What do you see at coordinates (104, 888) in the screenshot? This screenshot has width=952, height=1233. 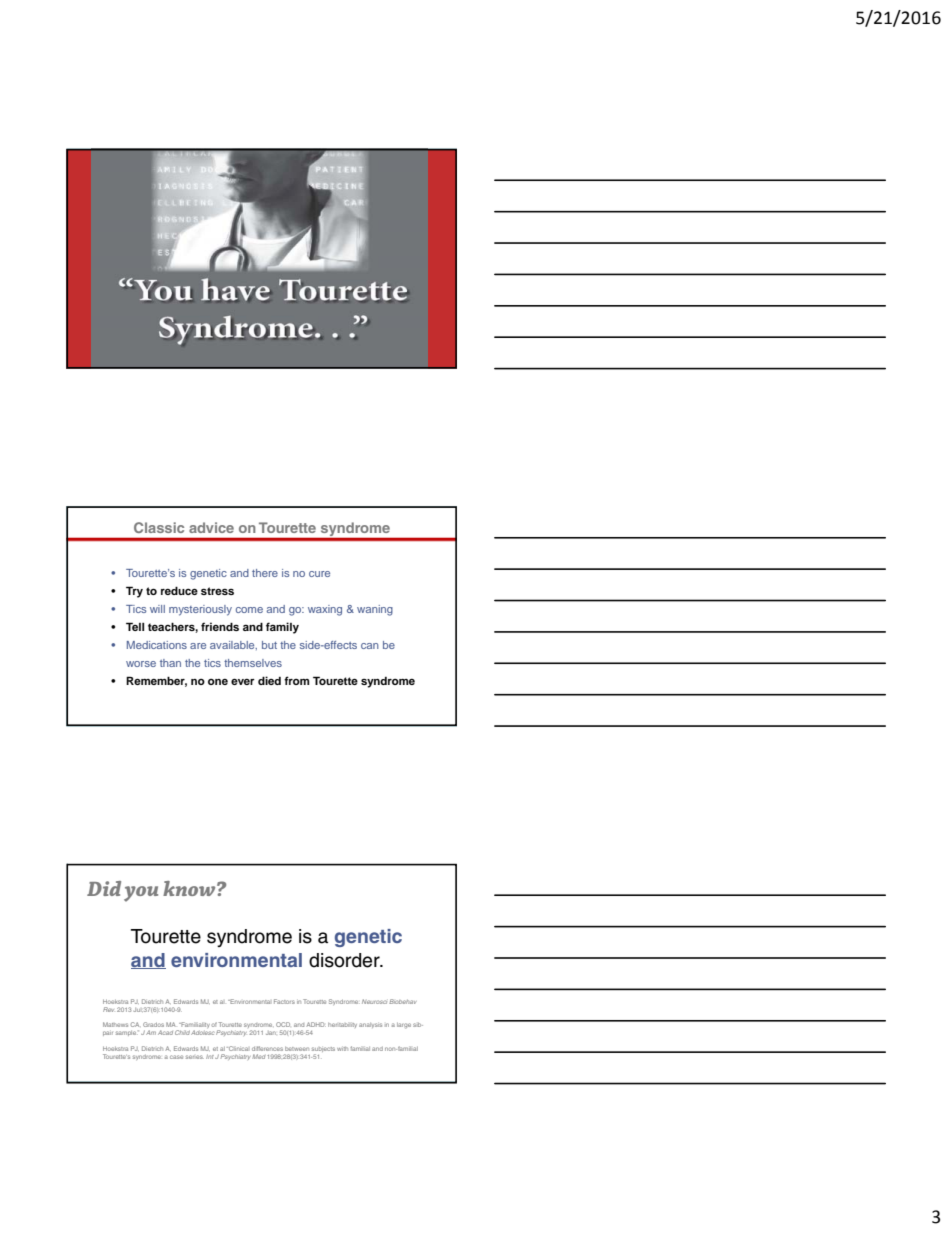 I see `Did` at bounding box center [104, 888].
